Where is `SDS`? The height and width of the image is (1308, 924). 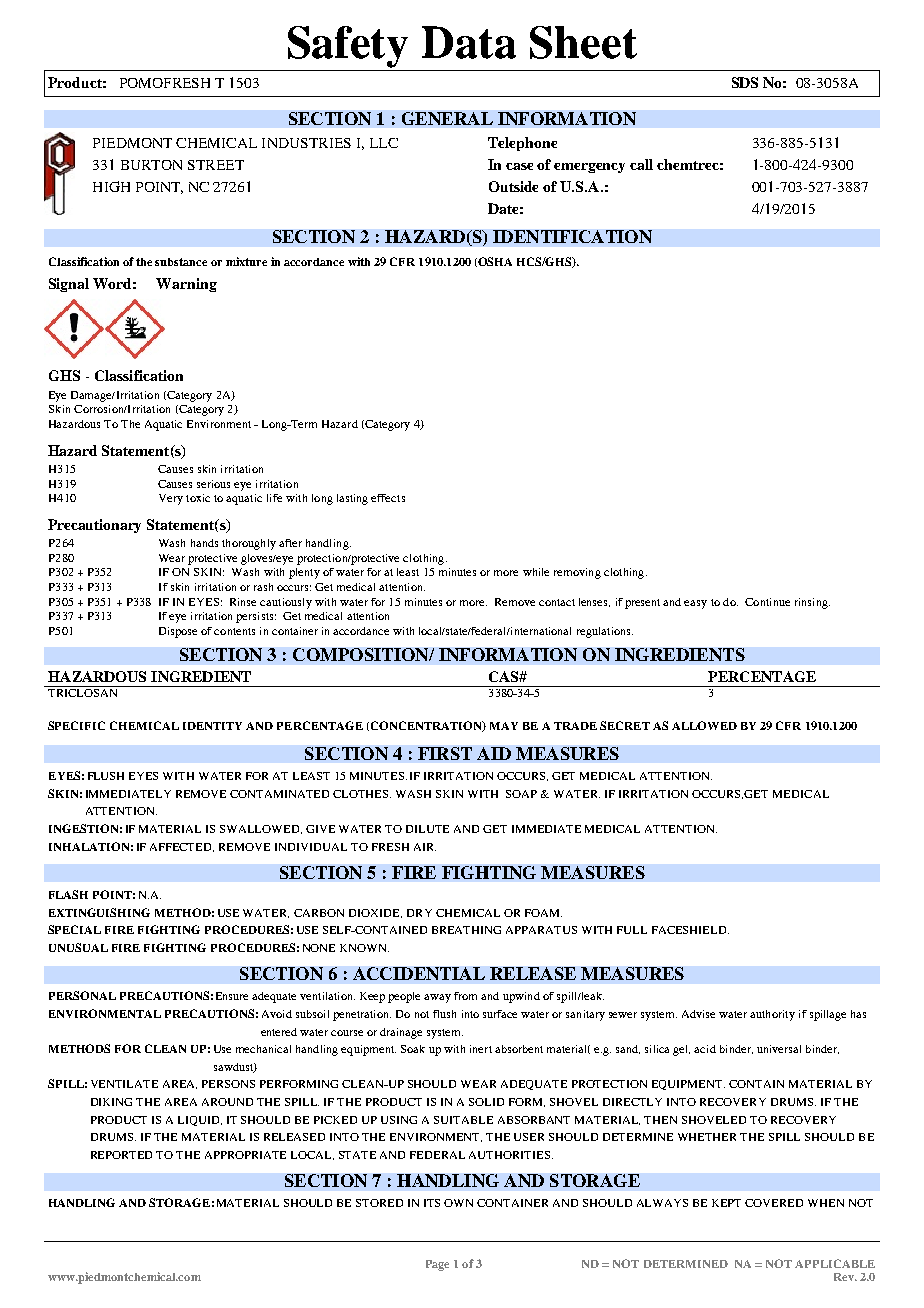
SDS is located at coordinates (745, 82).
